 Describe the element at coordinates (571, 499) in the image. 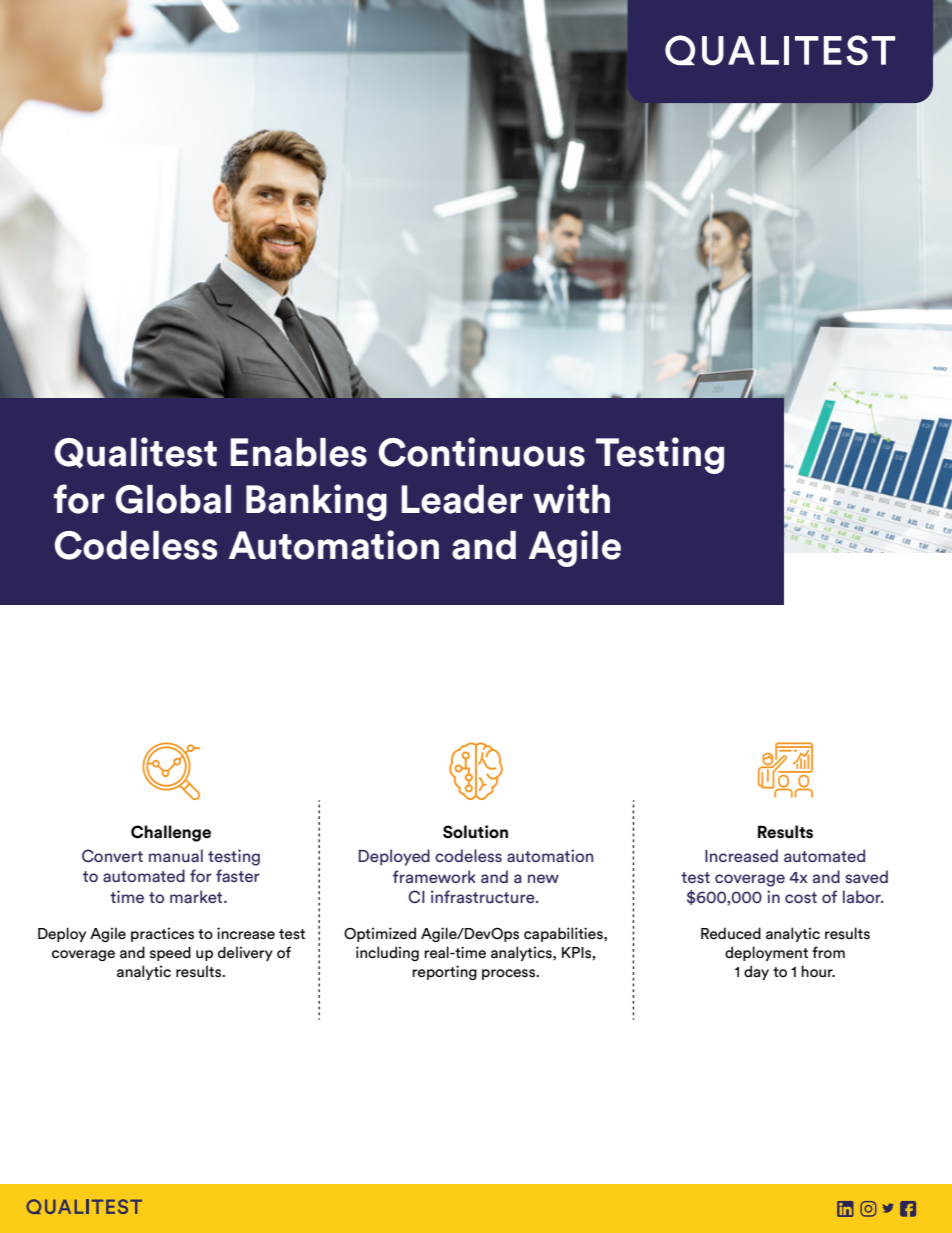

I see `with` at that location.
